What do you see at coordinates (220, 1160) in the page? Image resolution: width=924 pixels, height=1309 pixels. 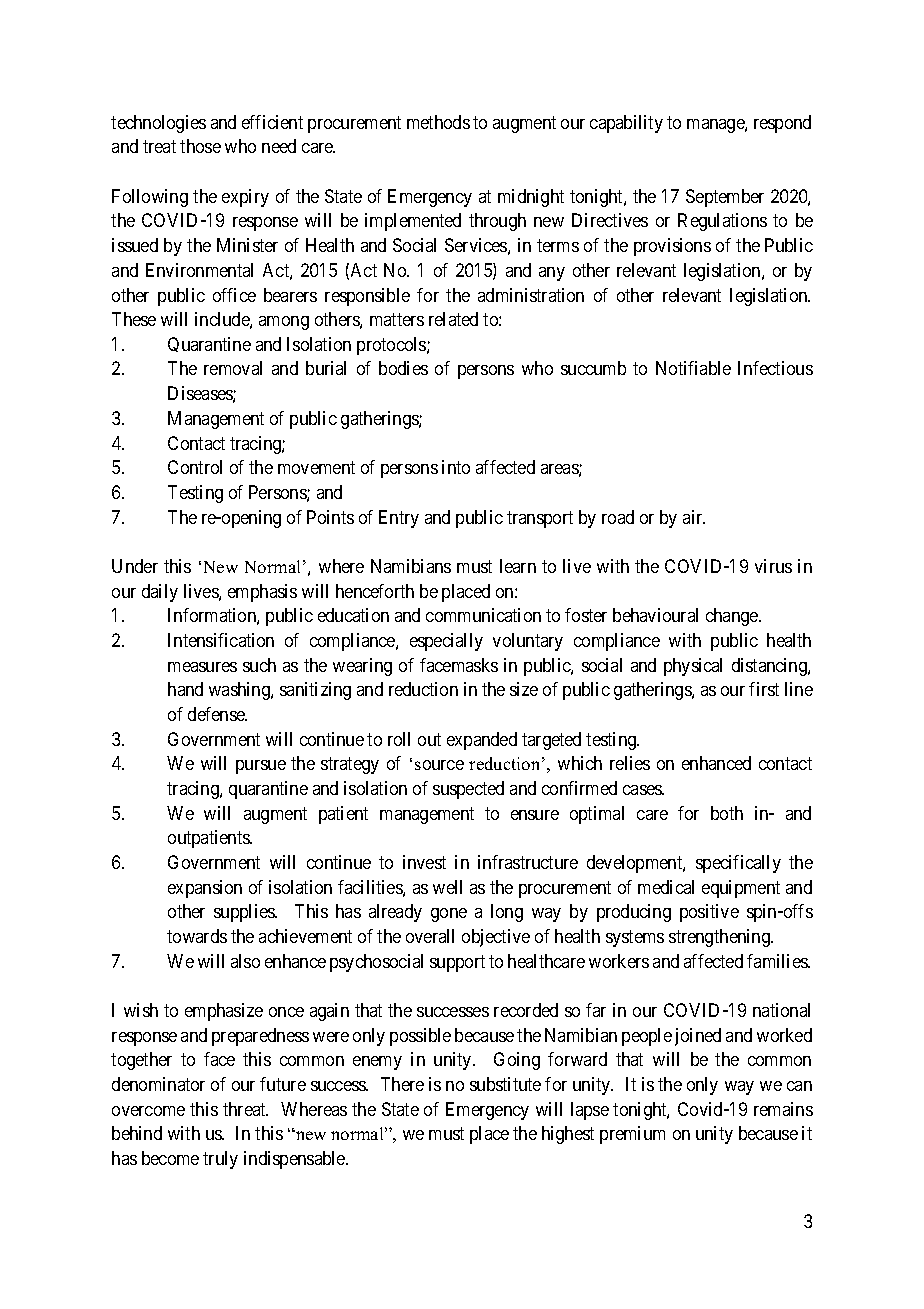 I see `truly` at bounding box center [220, 1160].
